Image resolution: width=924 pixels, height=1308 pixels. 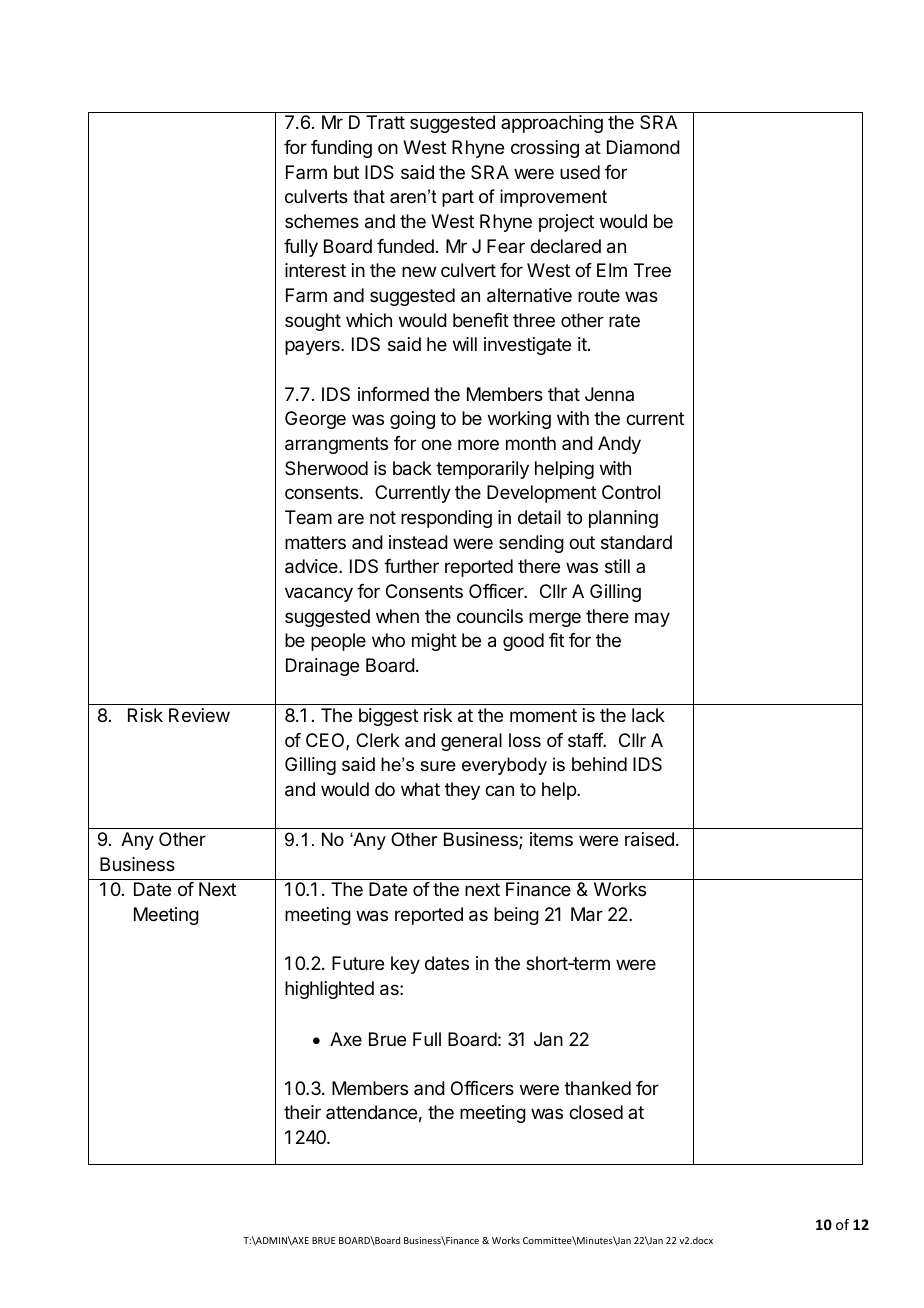 What do you see at coordinates (199, 715) in the image?
I see `Review` at bounding box center [199, 715].
